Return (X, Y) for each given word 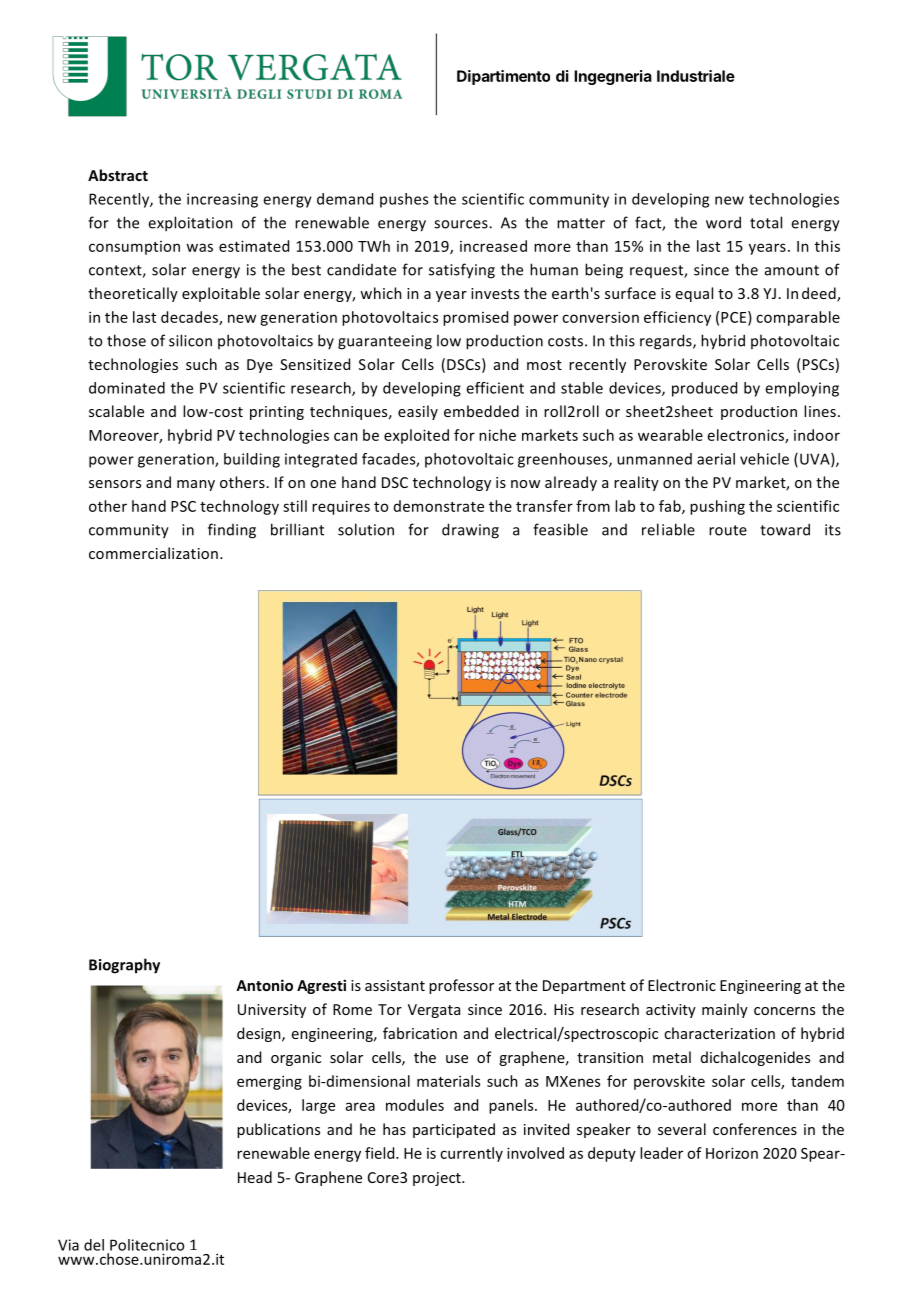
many (196, 485)
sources (462, 224)
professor (461, 986)
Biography (124, 966)
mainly (725, 1010)
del (94, 1245)
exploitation (190, 224)
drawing (470, 531)
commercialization (153, 553)
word (723, 222)
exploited (416, 436)
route (728, 530)
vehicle (764, 459)
